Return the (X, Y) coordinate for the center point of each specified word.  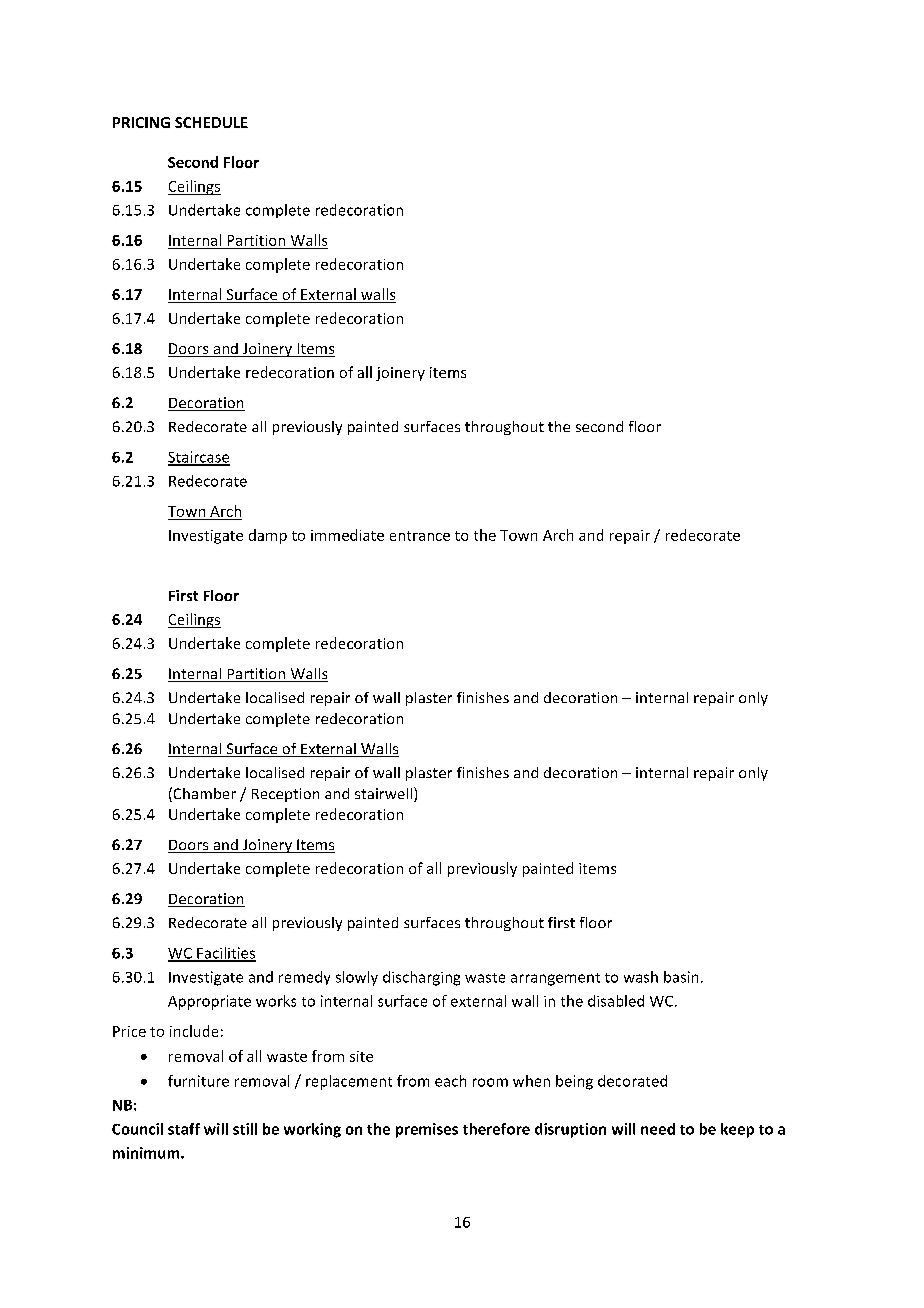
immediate (347, 535)
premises (427, 1130)
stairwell (385, 794)
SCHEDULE (211, 122)
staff (184, 1129)
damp (268, 536)
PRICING (141, 122)
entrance (420, 536)
